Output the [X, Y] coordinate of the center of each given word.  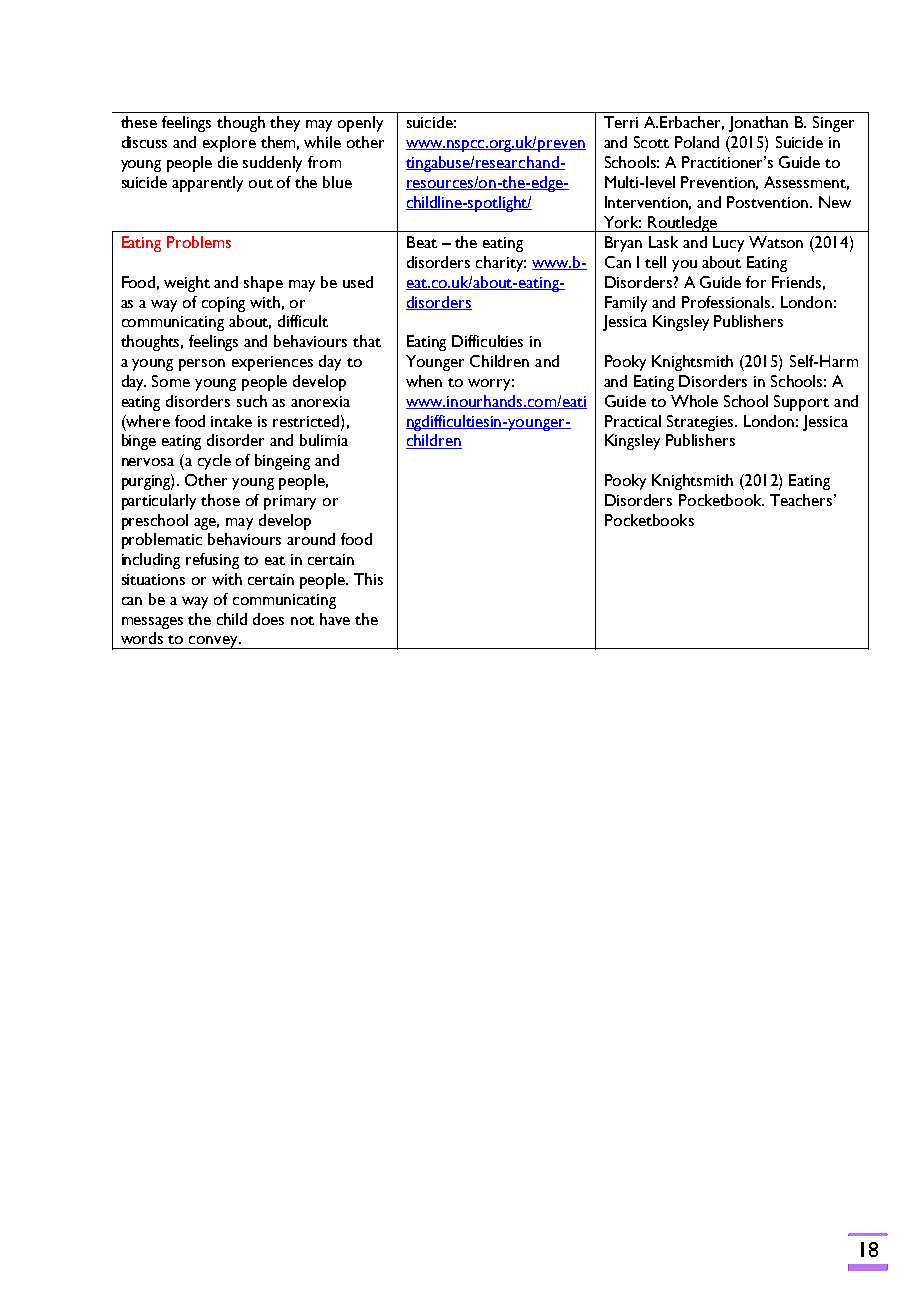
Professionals [727, 302]
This [368, 579]
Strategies [701, 423]
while [322, 142]
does [268, 619]
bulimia [324, 440]
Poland [697, 142]
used [358, 282]
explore [229, 144]
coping [223, 304]
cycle [214, 462]
